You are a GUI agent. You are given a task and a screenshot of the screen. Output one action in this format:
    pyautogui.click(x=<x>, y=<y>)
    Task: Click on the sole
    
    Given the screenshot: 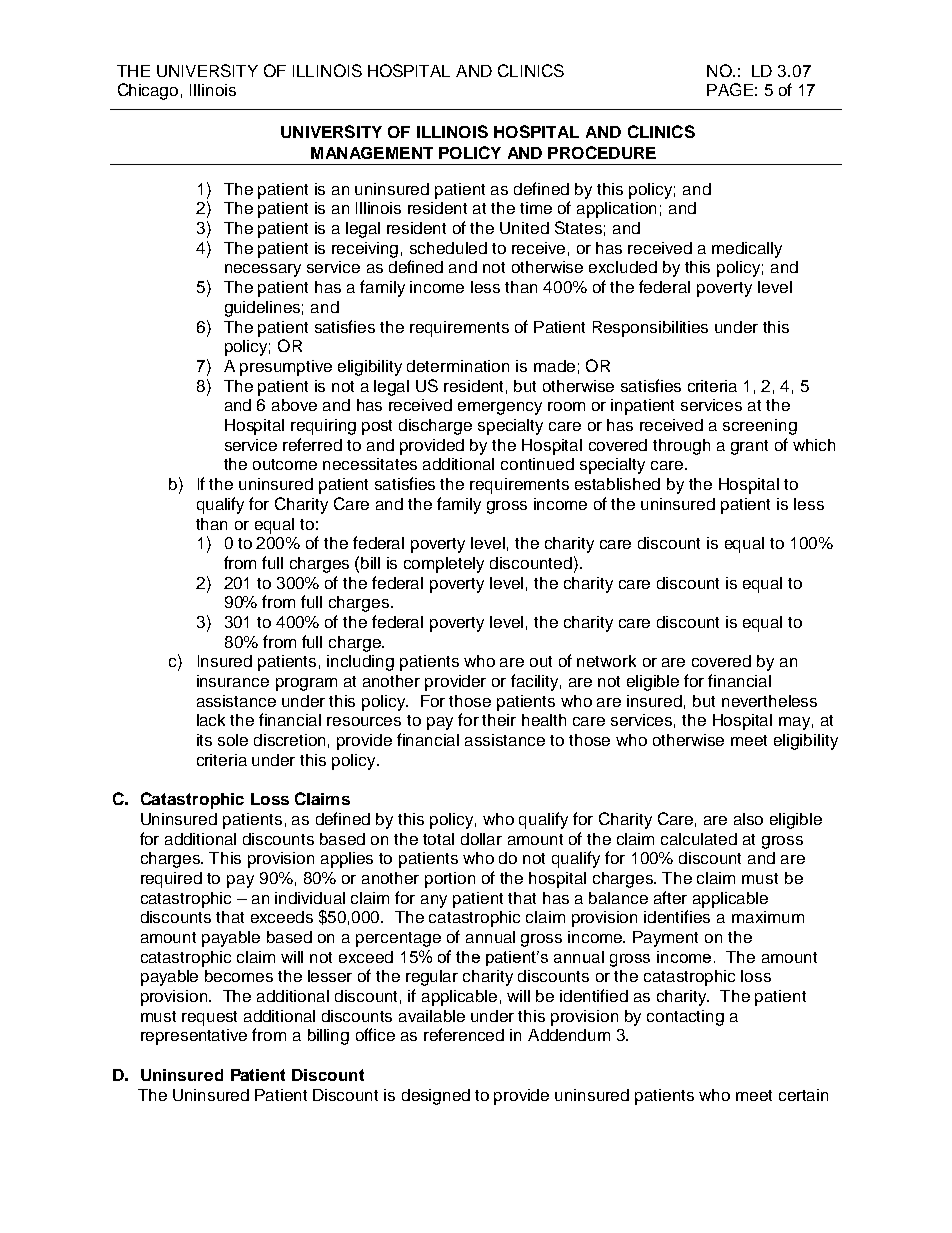 What is the action you would take?
    pyautogui.click(x=233, y=740)
